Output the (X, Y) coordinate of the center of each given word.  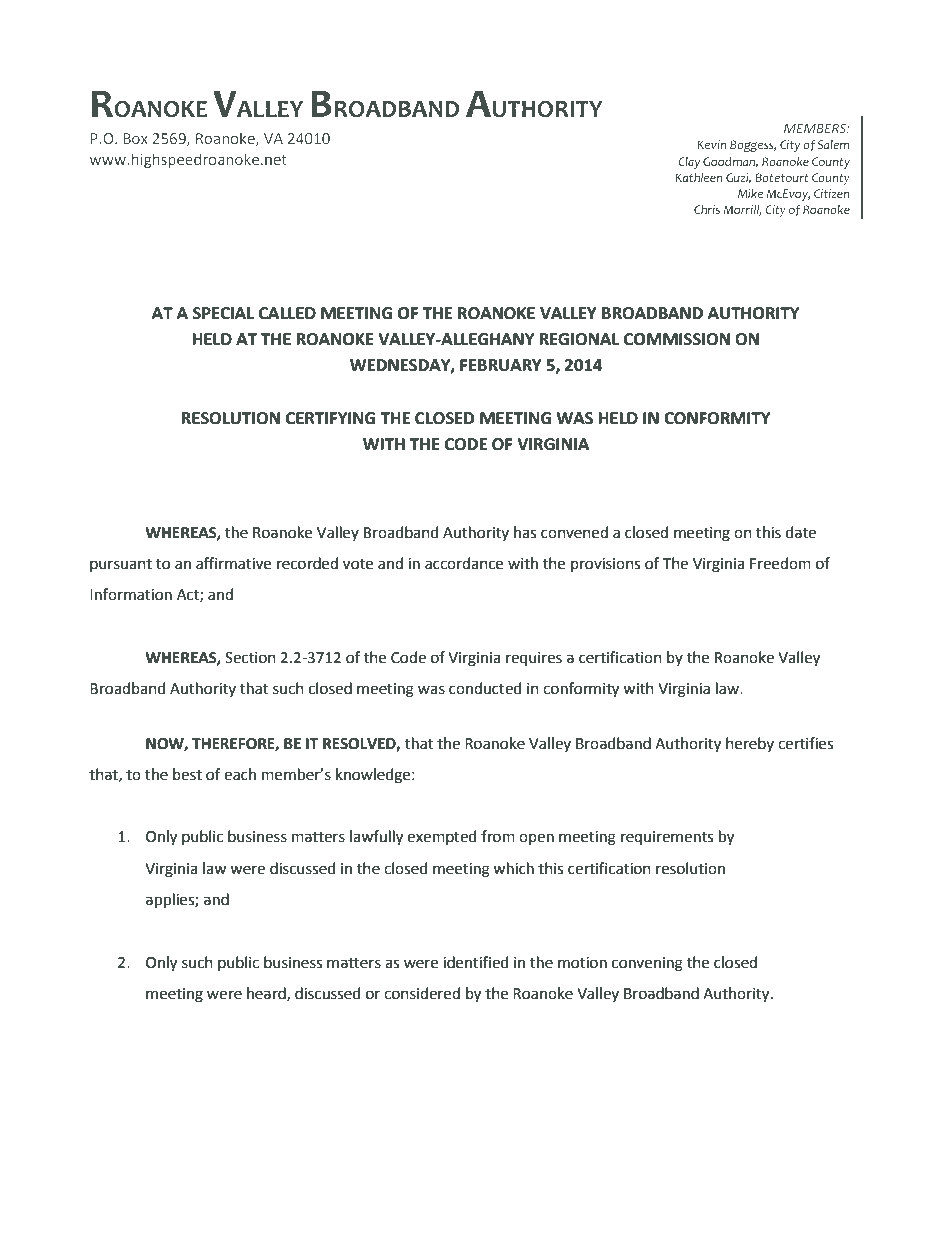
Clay (689, 163)
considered (422, 993)
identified (476, 962)
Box (136, 138)
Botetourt (782, 177)
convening (647, 964)
